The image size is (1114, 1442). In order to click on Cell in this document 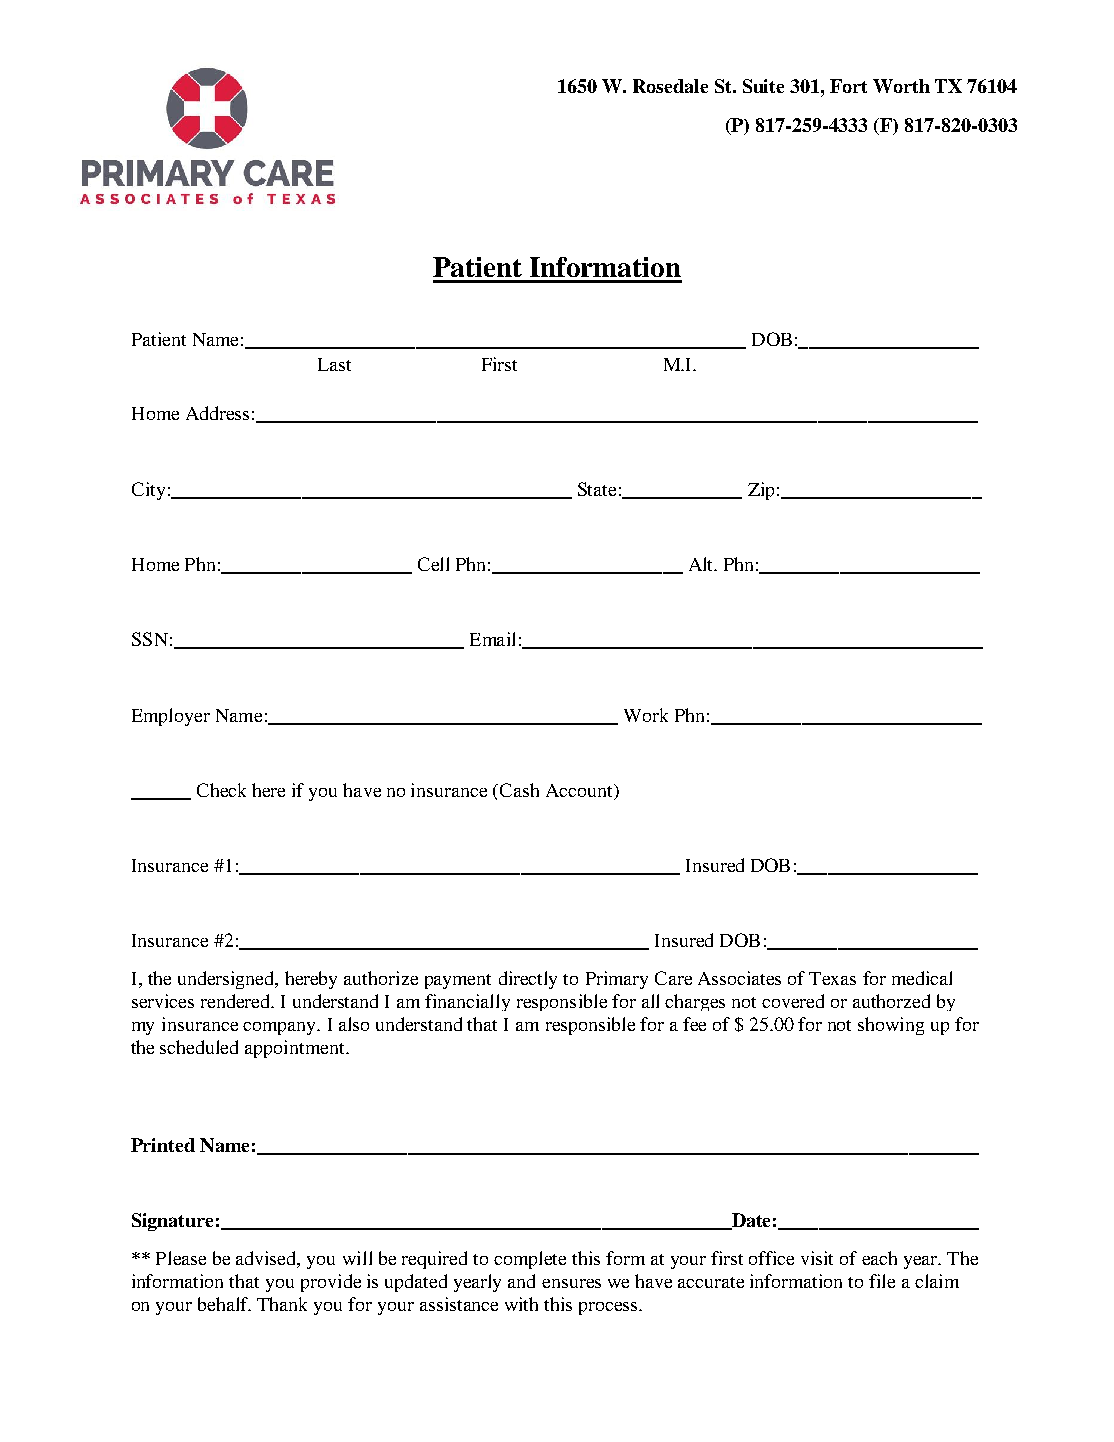, I will do `click(433, 564)`.
